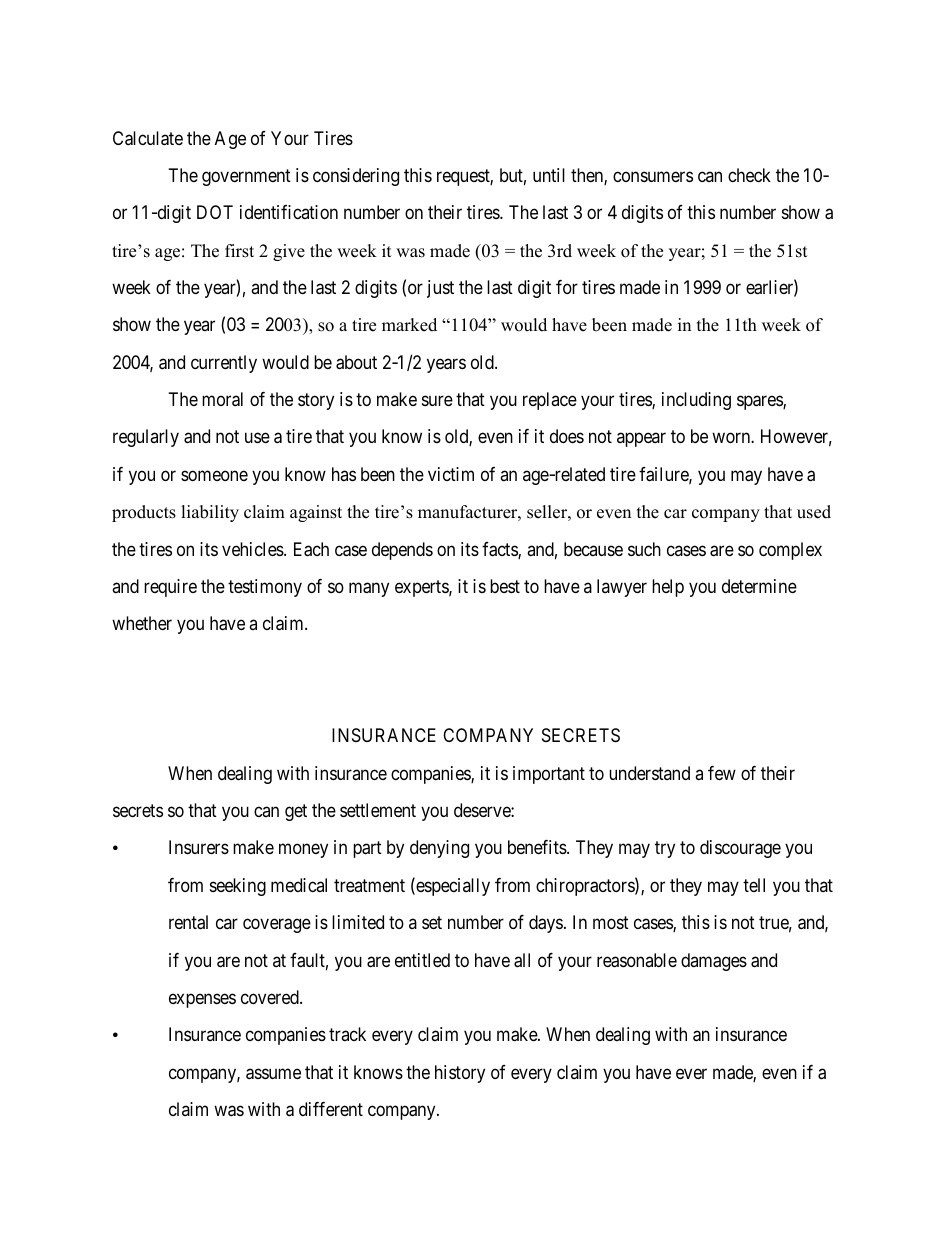  What do you see at coordinates (222, 399) in the screenshot?
I see `moral` at bounding box center [222, 399].
